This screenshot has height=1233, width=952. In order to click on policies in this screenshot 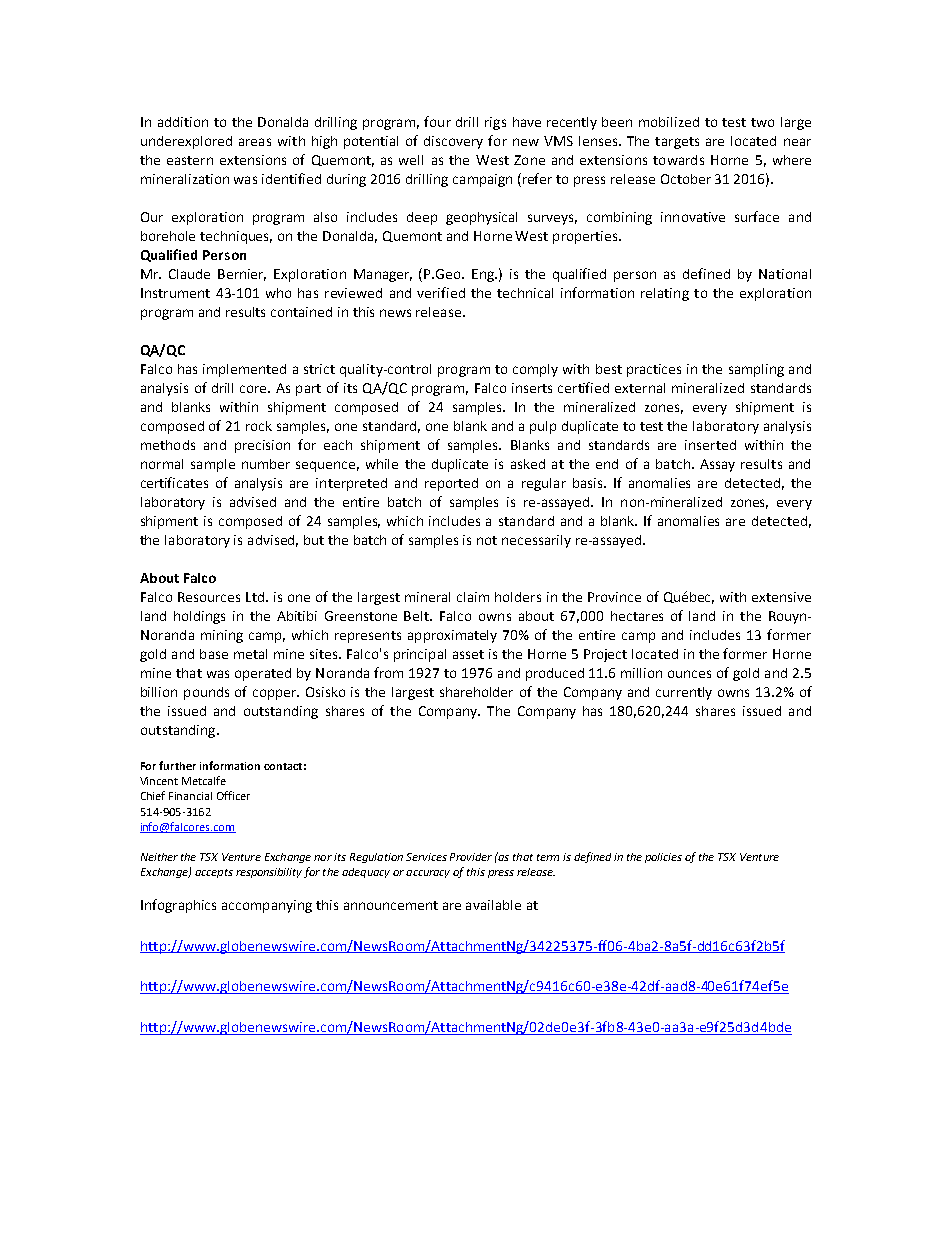, I will do `click(663, 858)`.
